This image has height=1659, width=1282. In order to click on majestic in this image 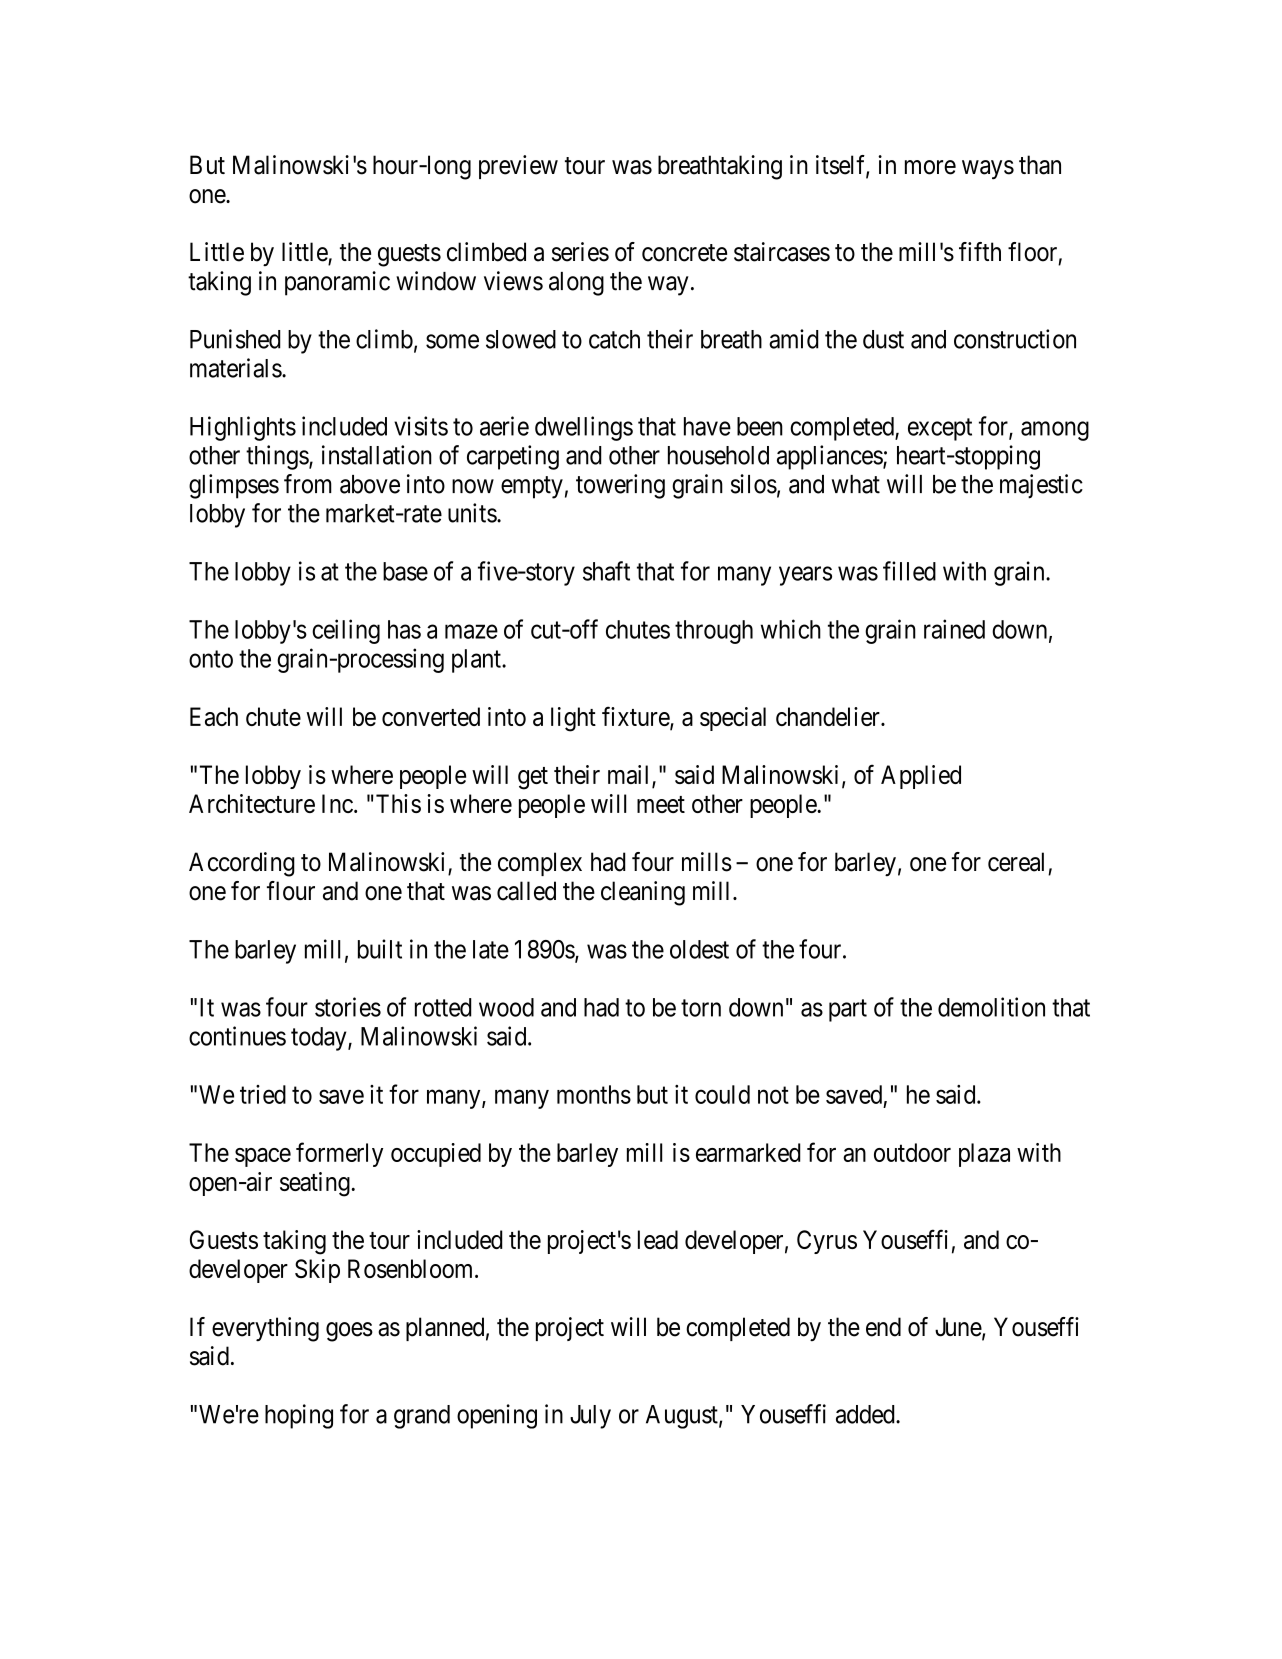, I will do `click(1041, 486)`.
